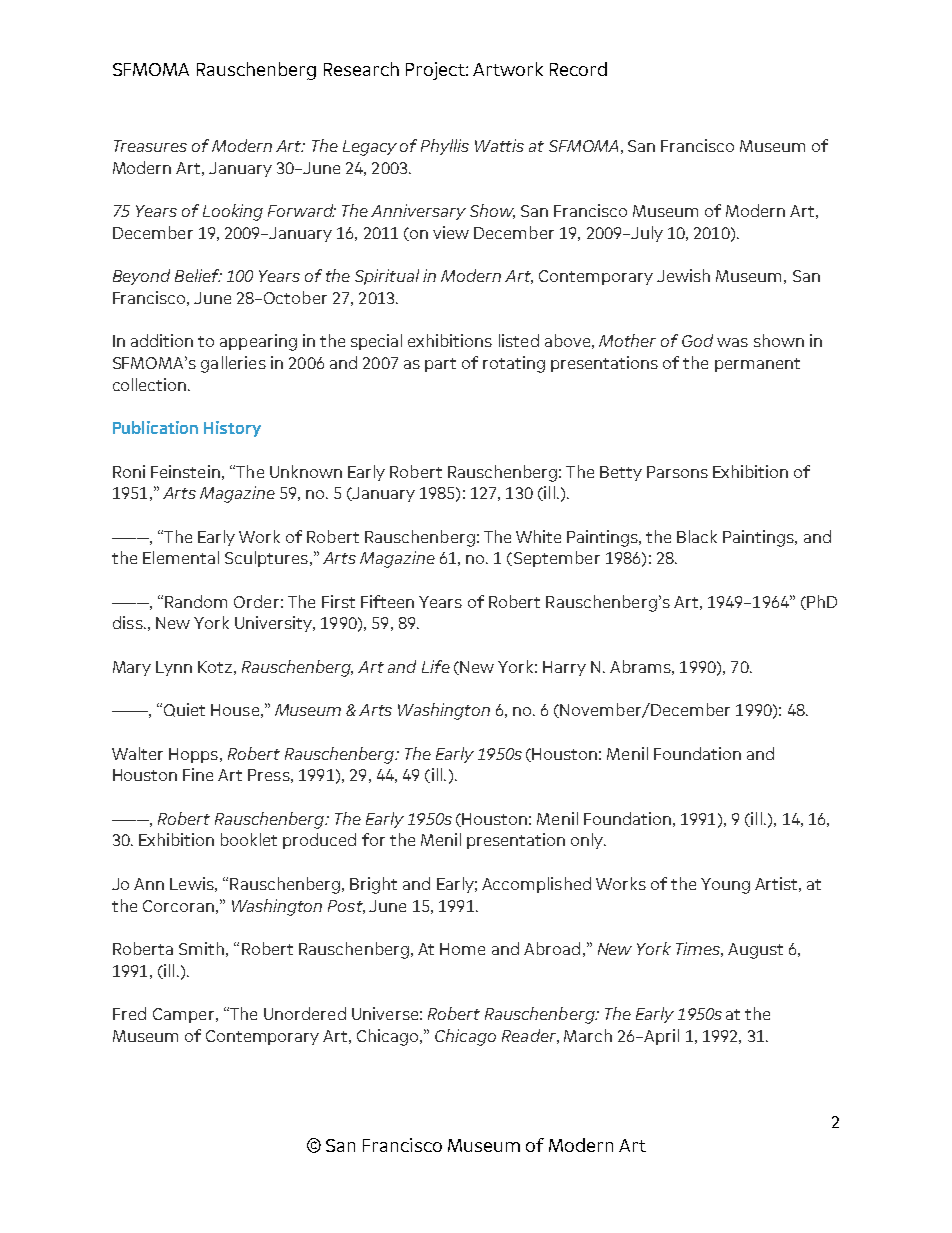 The height and width of the image is (1233, 952). What do you see at coordinates (232, 429) in the image?
I see `History` at bounding box center [232, 429].
